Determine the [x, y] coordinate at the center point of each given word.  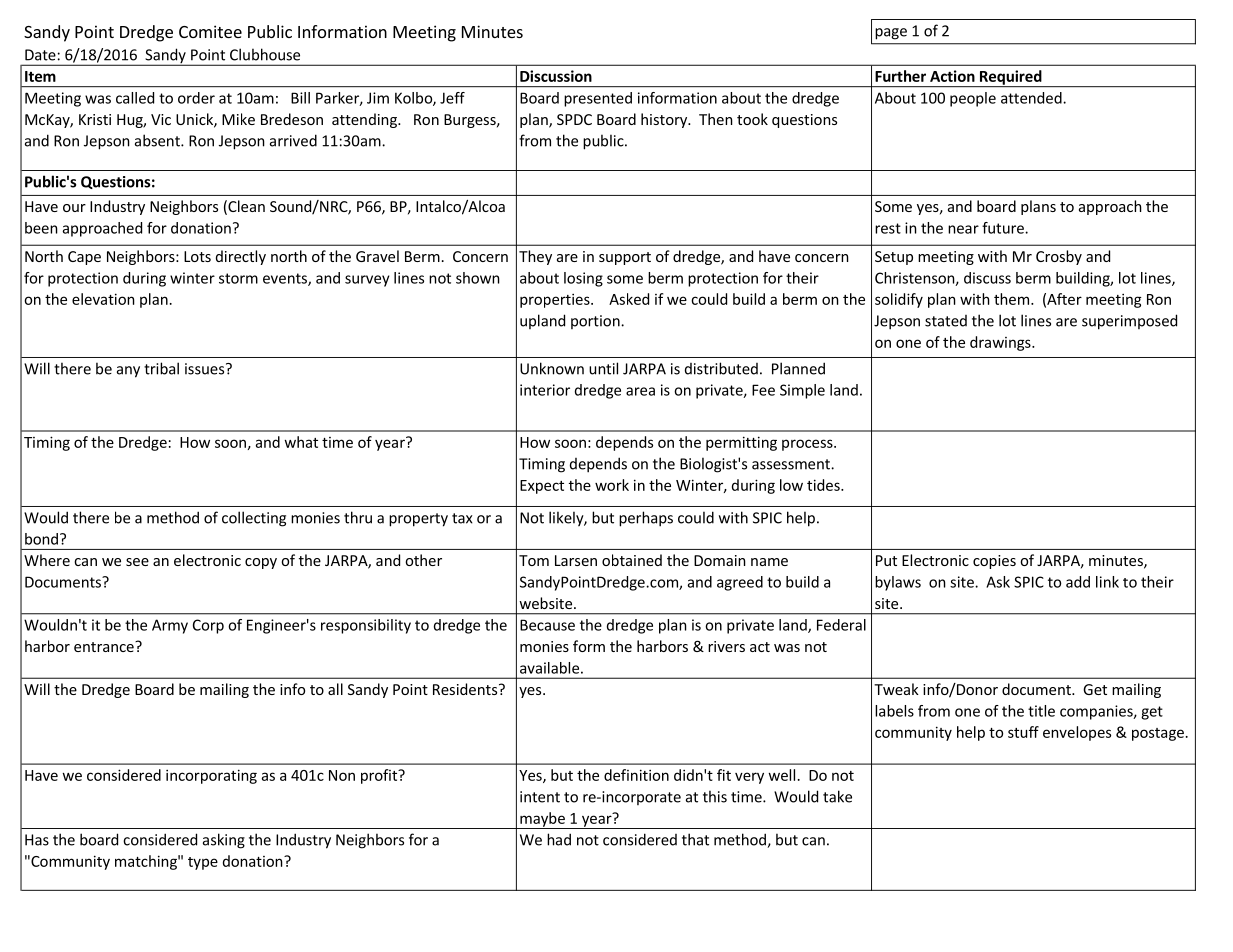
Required [1011, 78]
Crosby [1059, 257]
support [625, 258]
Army [170, 626]
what [301, 442]
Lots [197, 256]
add [1078, 582]
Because [547, 625]
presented [598, 99]
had [559, 839]
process [808, 445]
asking [224, 841]
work [612, 485]
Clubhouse [265, 54]
